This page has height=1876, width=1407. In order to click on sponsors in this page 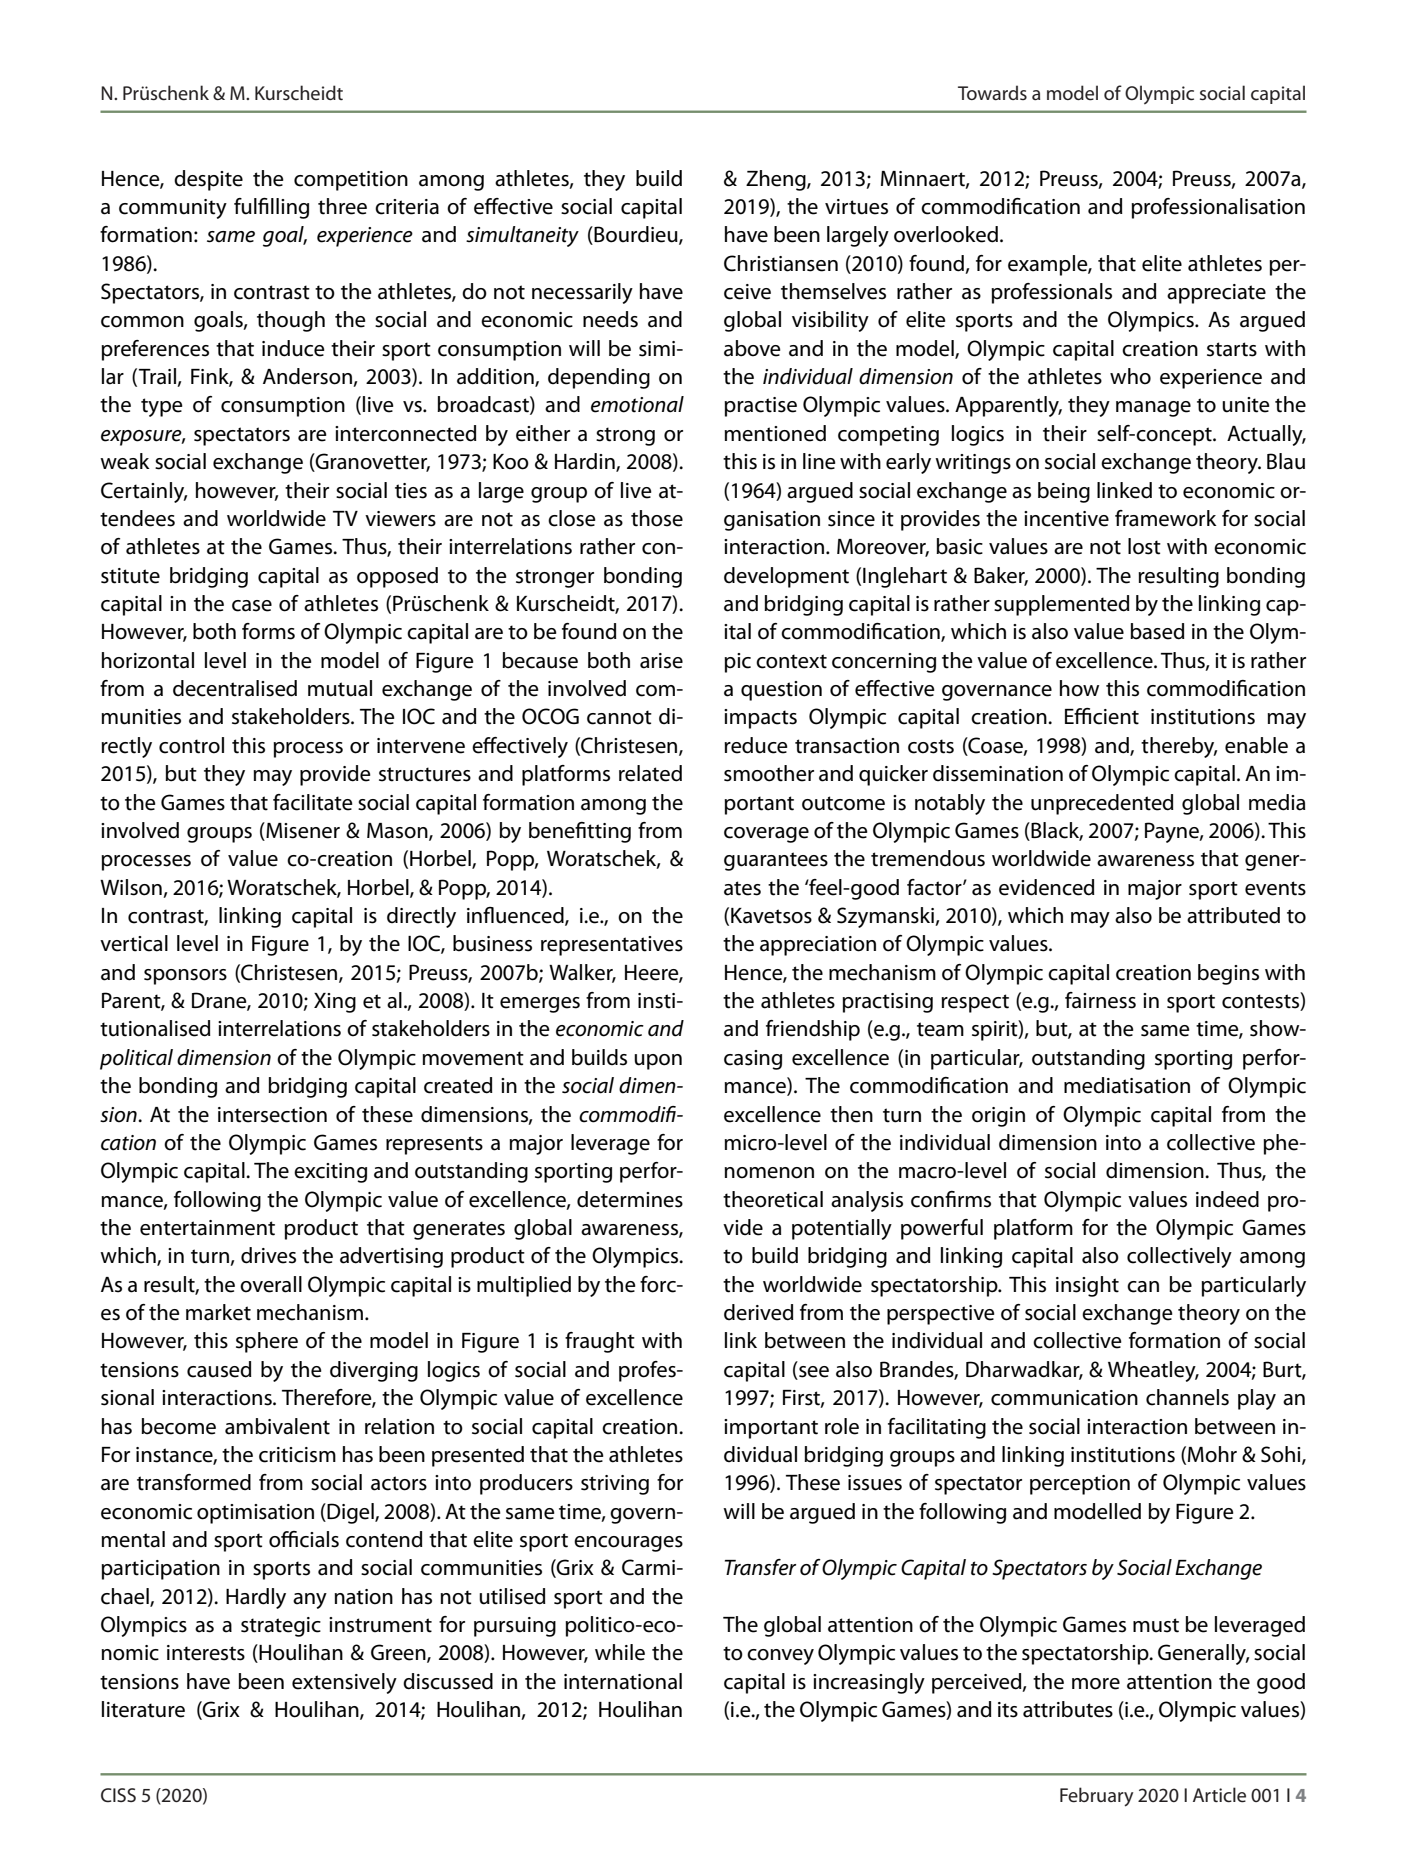, I will do `click(185, 977)`.
